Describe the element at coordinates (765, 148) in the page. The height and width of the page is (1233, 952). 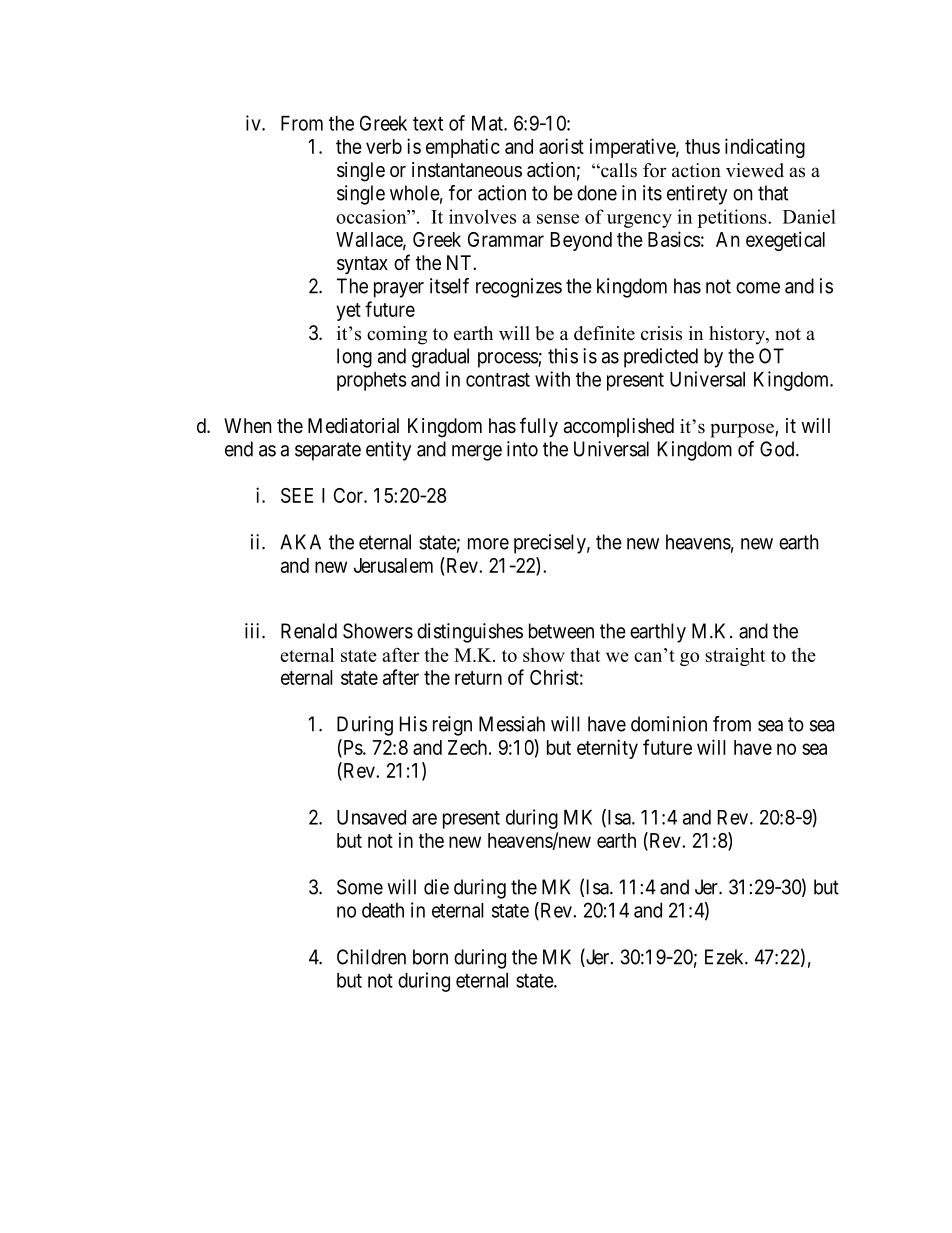
I see `indicating` at that location.
